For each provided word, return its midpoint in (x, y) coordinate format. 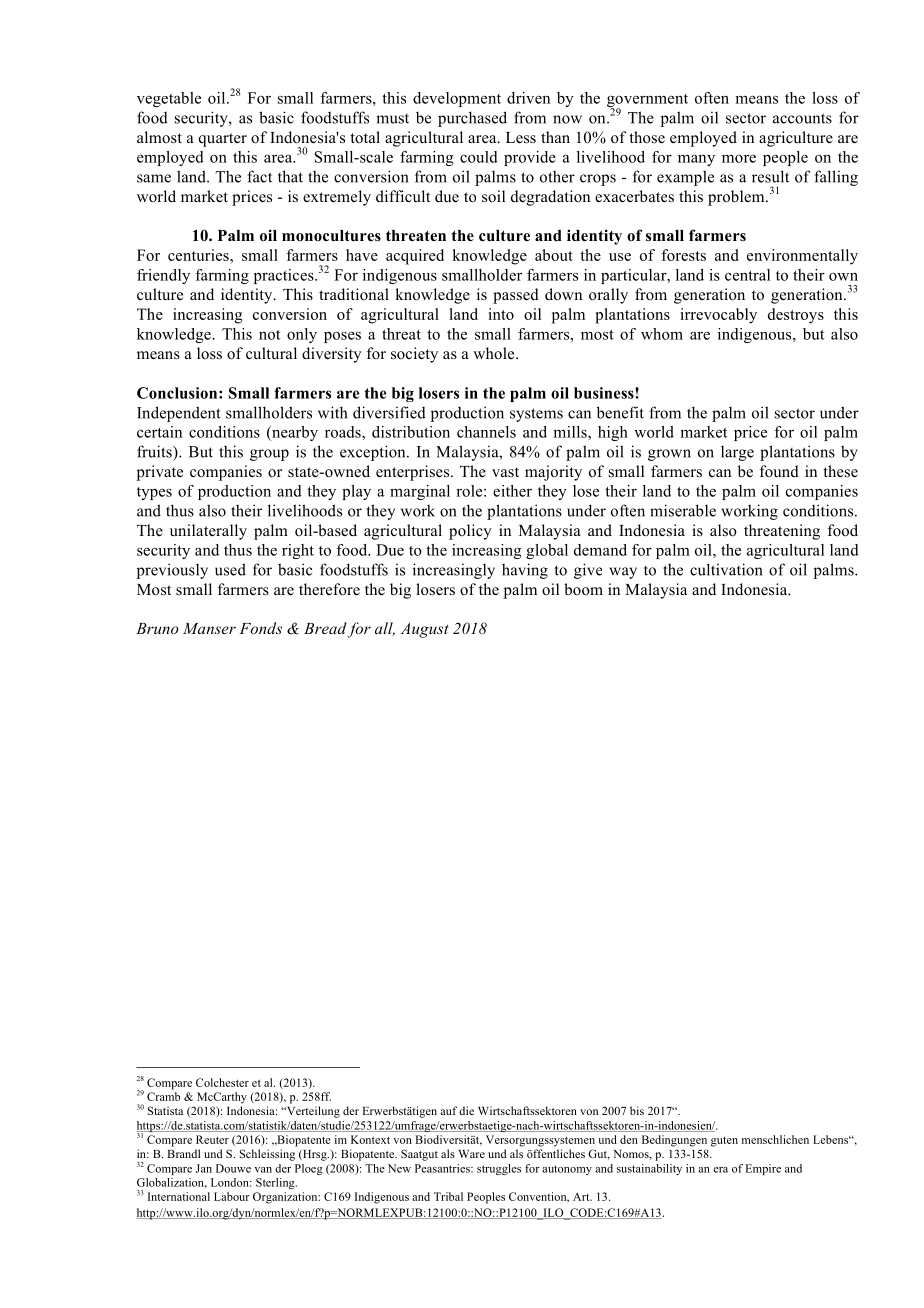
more (739, 158)
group (269, 455)
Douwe (233, 1168)
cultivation (726, 569)
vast (505, 472)
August (425, 630)
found (779, 471)
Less (521, 138)
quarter (223, 140)
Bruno (157, 628)
